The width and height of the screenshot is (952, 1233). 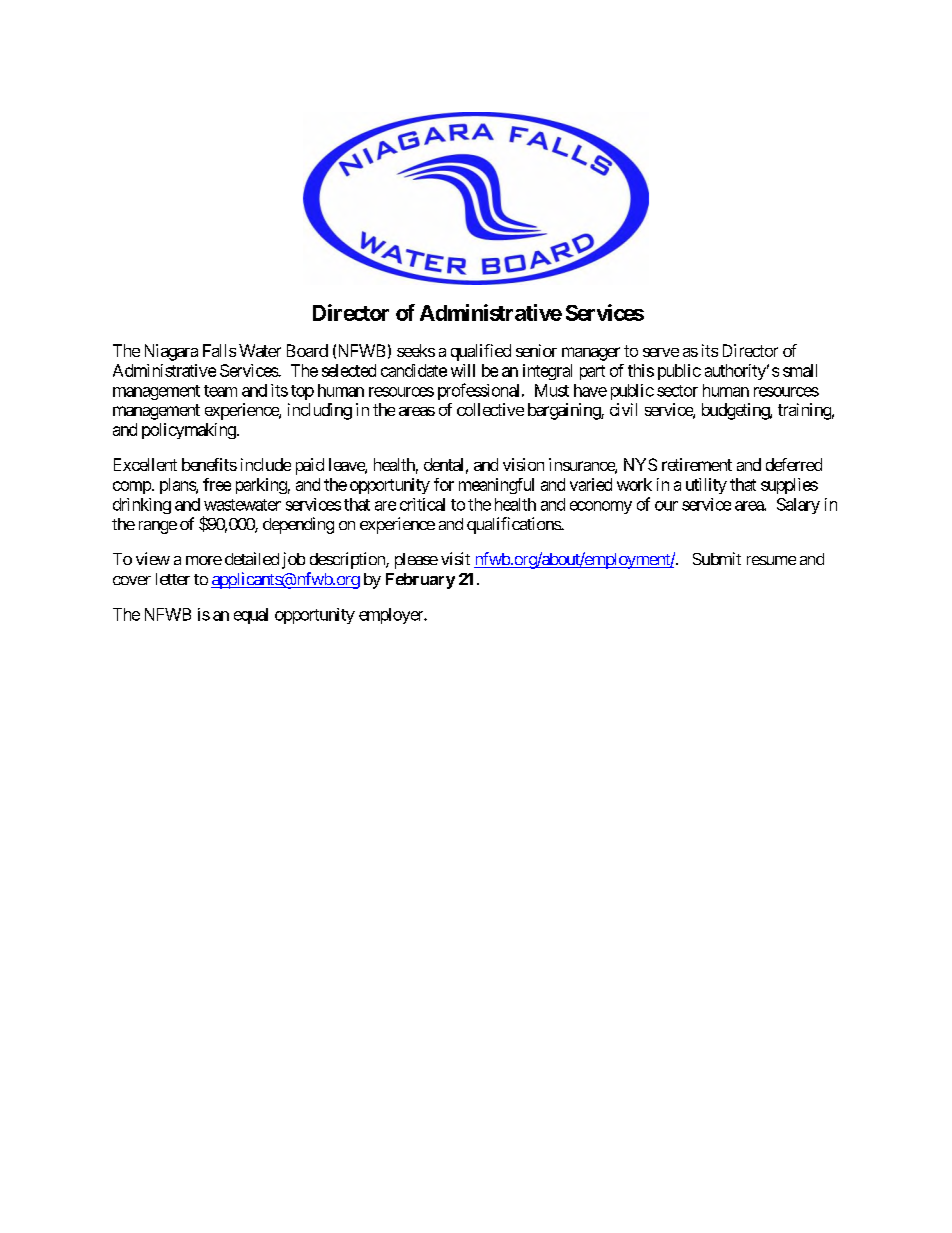 What do you see at coordinates (219, 350) in the screenshot?
I see `Falls` at bounding box center [219, 350].
